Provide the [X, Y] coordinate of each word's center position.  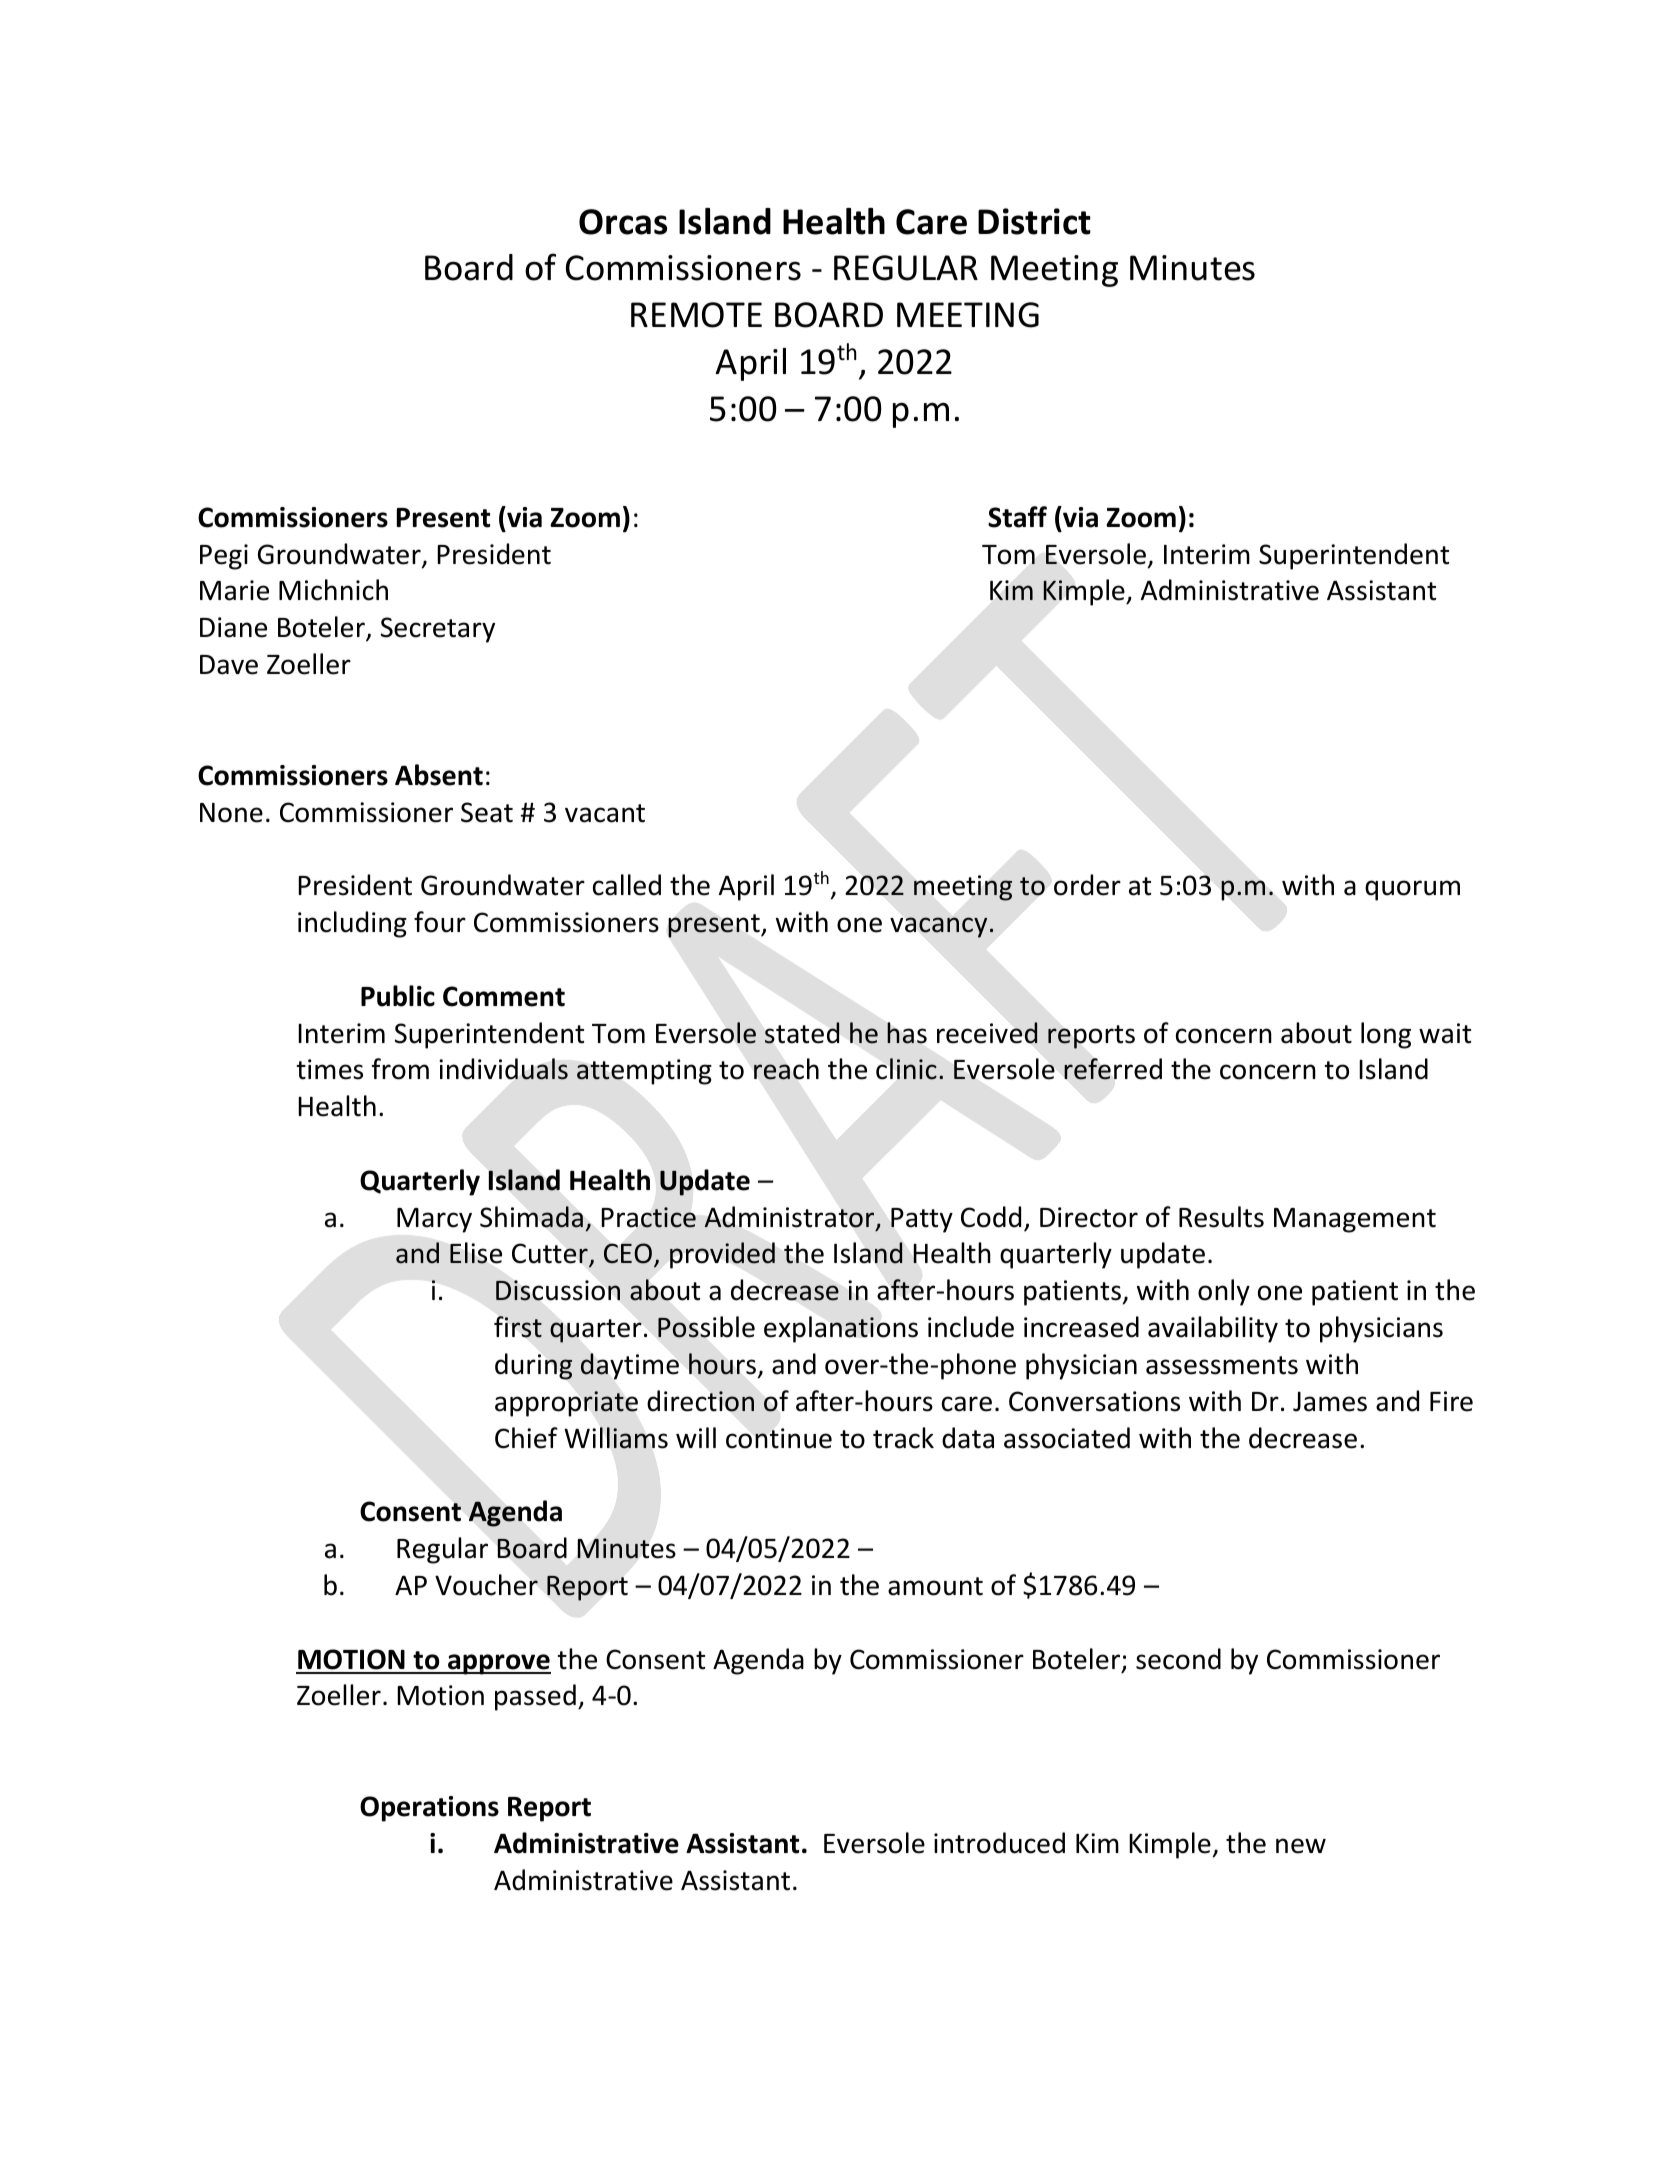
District [1034, 221]
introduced [999, 1843]
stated [802, 1033]
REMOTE [696, 315]
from [400, 1069]
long [1386, 1035]
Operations [429, 1809]
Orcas [623, 222]
